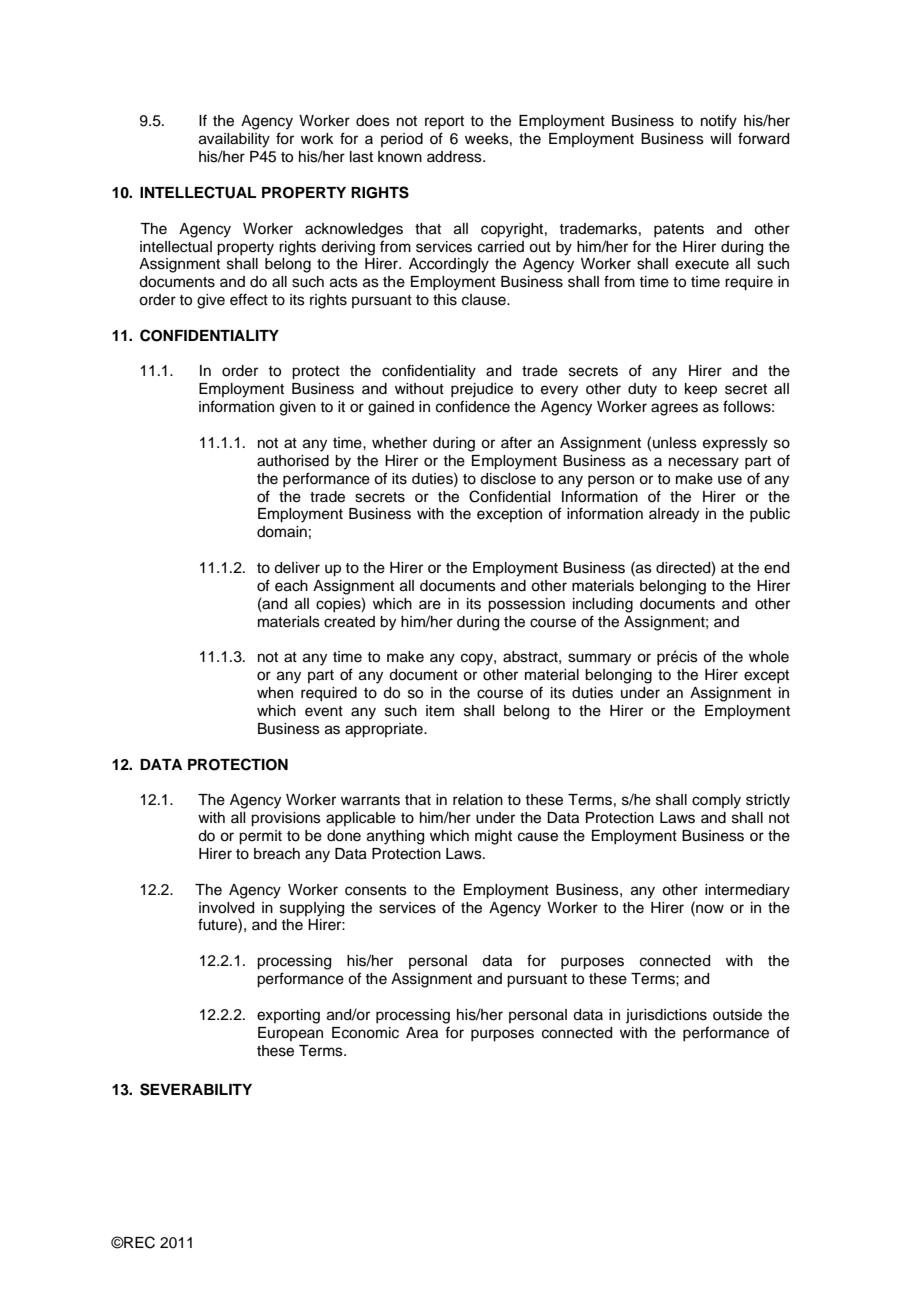 This document has width=924, height=1308. Describe the element at coordinates (422, 1033) in the document. I see `Area` at that location.
